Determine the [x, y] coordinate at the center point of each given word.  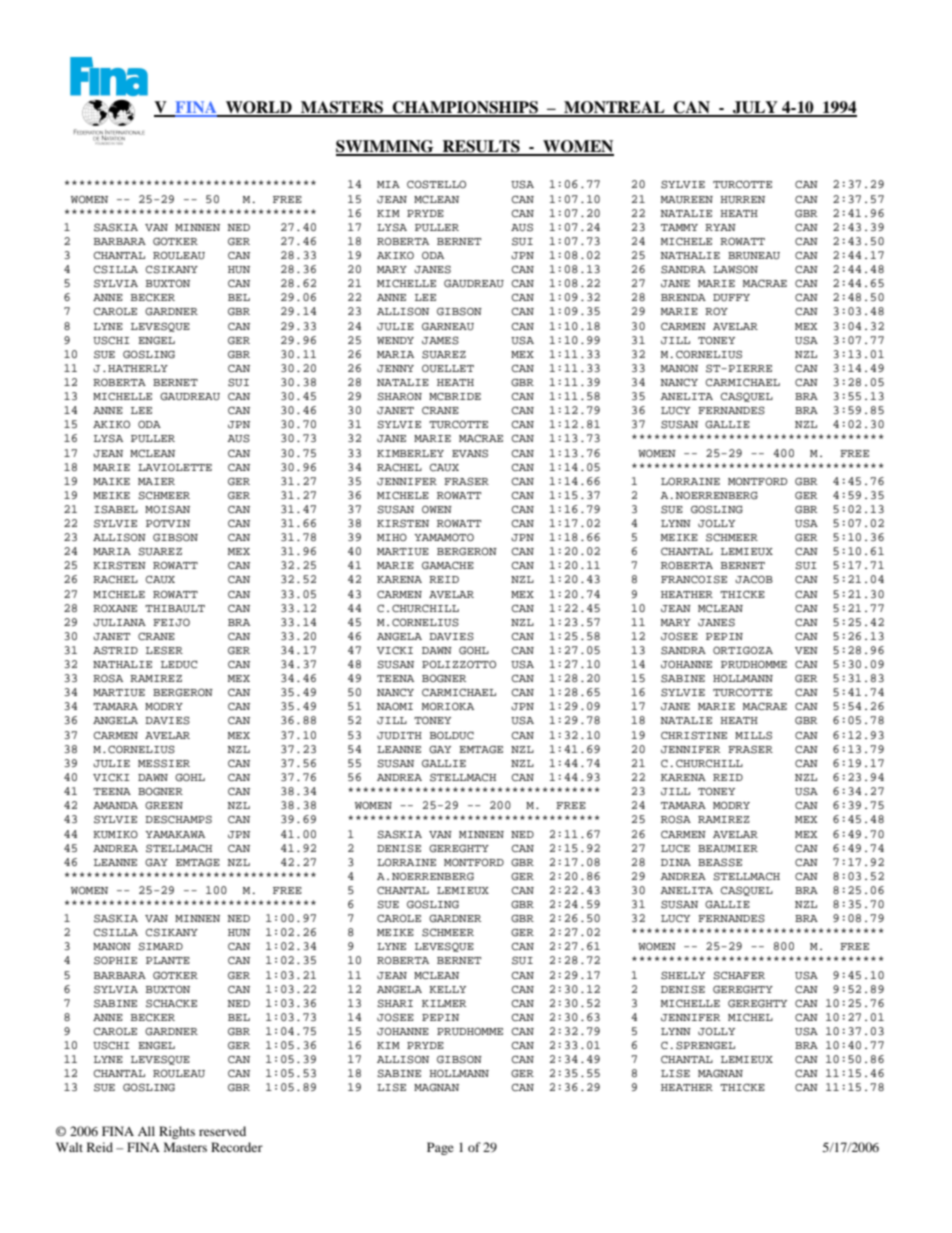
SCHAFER [739, 975]
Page [440, 1148]
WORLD [259, 108]
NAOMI [395, 706]
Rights [177, 1132]
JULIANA [119, 623]
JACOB [754, 579]
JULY [755, 108]
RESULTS [481, 147]
